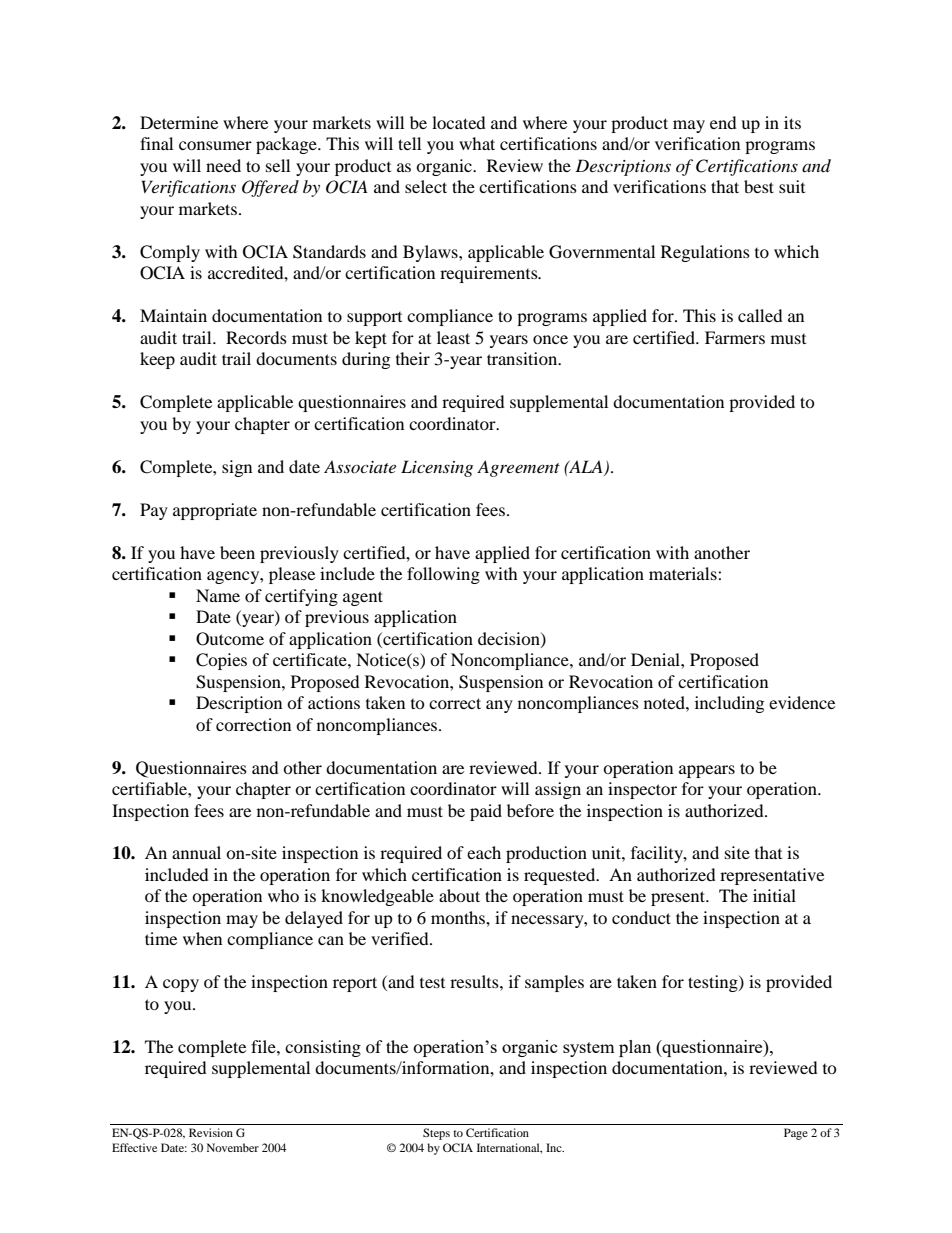  What do you see at coordinates (459, 895) in the screenshot?
I see `about` at bounding box center [459, 895].
